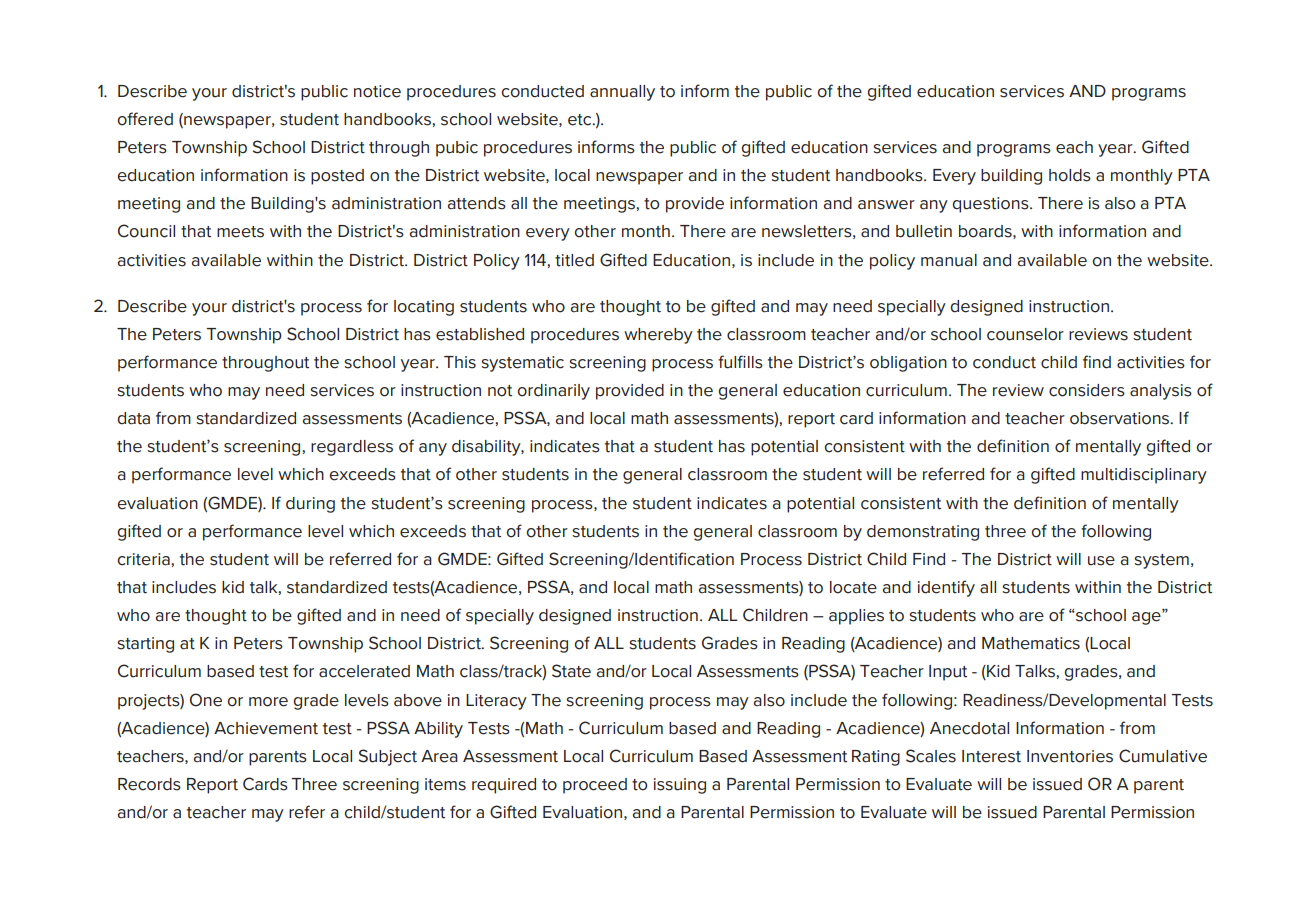 Image resolution: width=1308 pixels, height=924 pixels. What do you see at coordinates (145, 119) in the screenshot?
I see `offered` at bounding box center [145, 119].
